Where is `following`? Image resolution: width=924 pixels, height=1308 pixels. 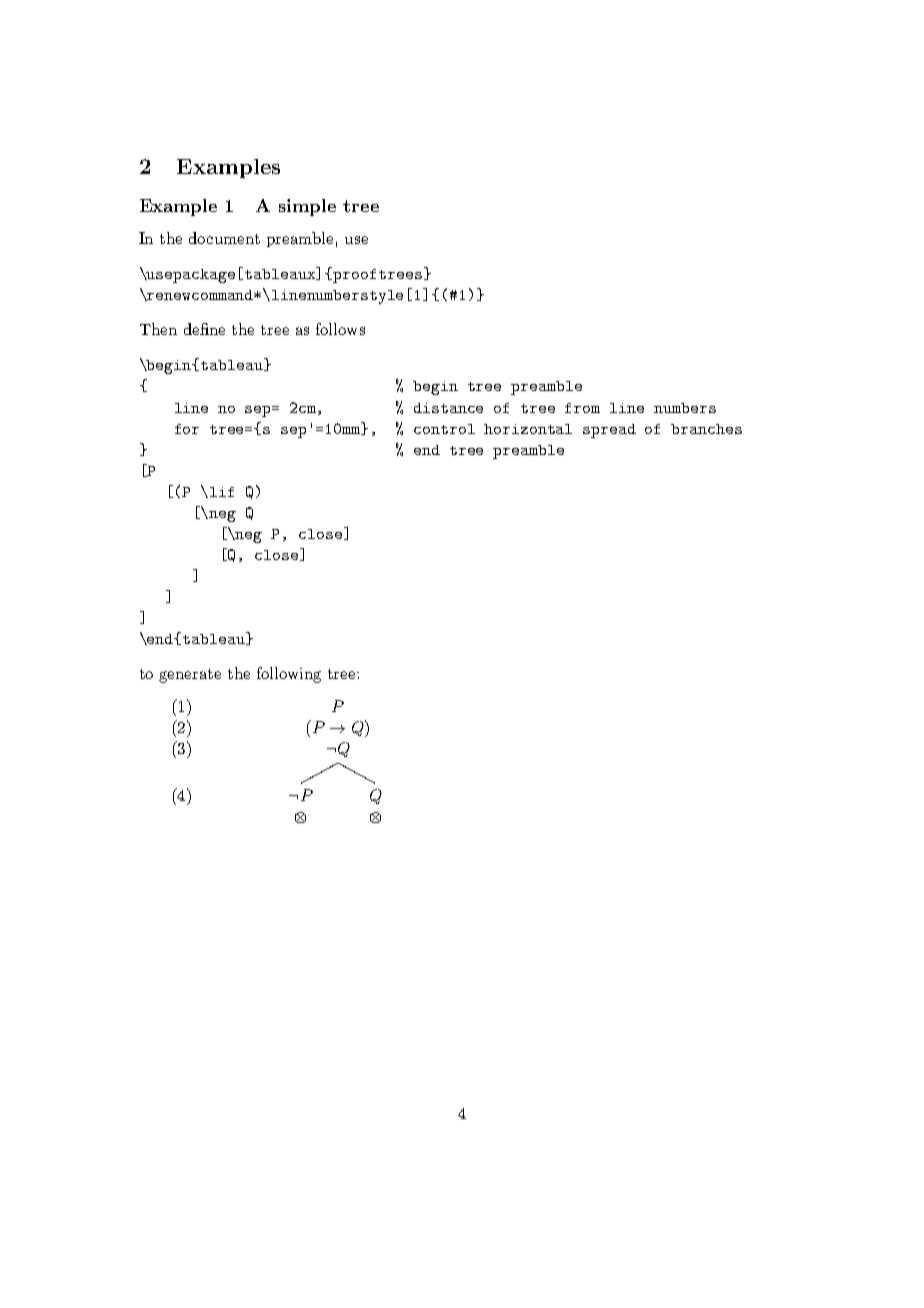
following is located at coordinates (289, 675).
